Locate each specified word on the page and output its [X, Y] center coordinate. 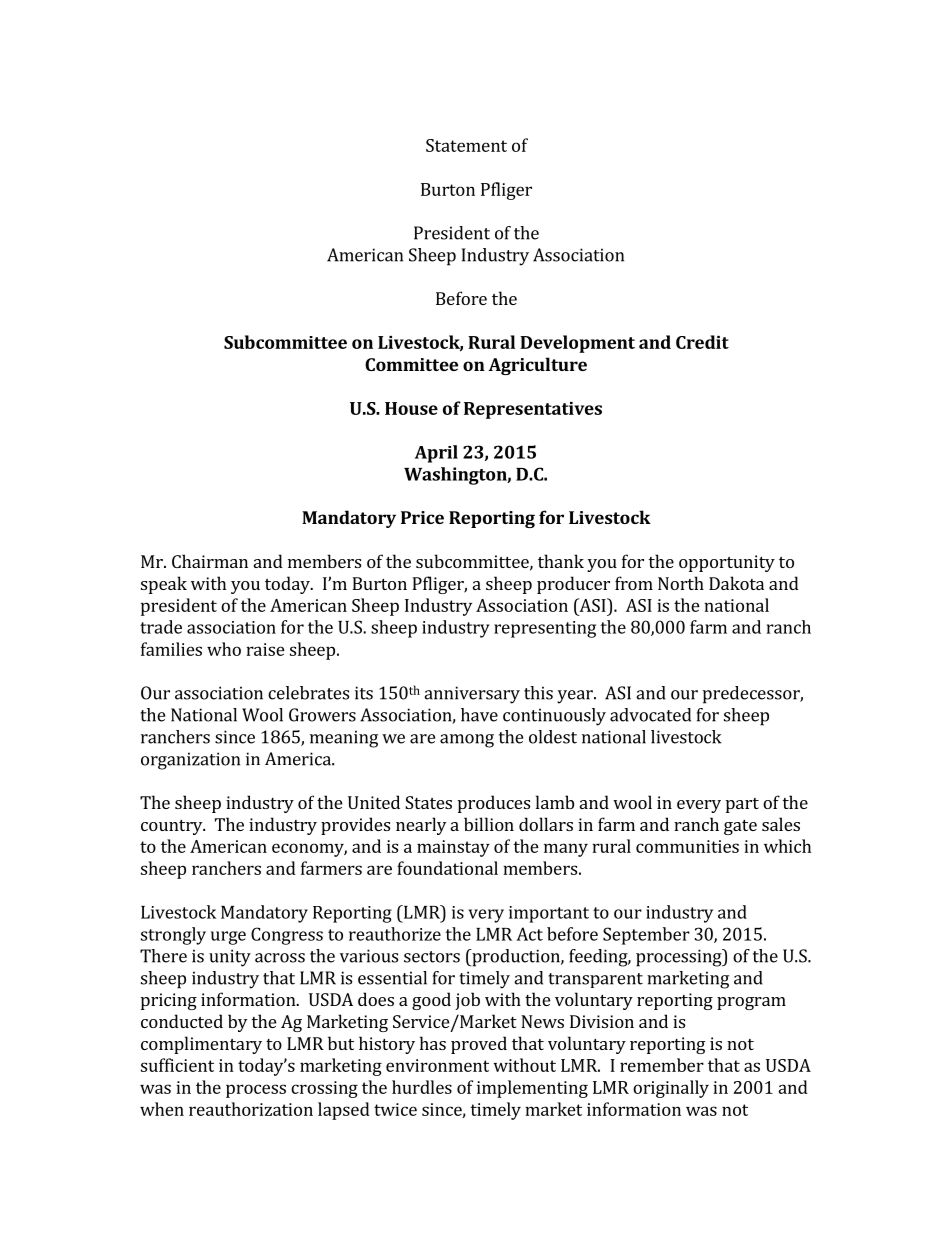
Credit [702, 342]
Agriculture [537, 366]
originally [671, 1089]
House [411, 408]
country [173, 827]
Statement [466, 145]
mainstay [453, 848]
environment [437, 1065]
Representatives [533, 410]
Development [577, 344]
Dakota [736, 583]
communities [687, 846]
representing [545, 629]
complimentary [201, 1045]
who [224, 649]
